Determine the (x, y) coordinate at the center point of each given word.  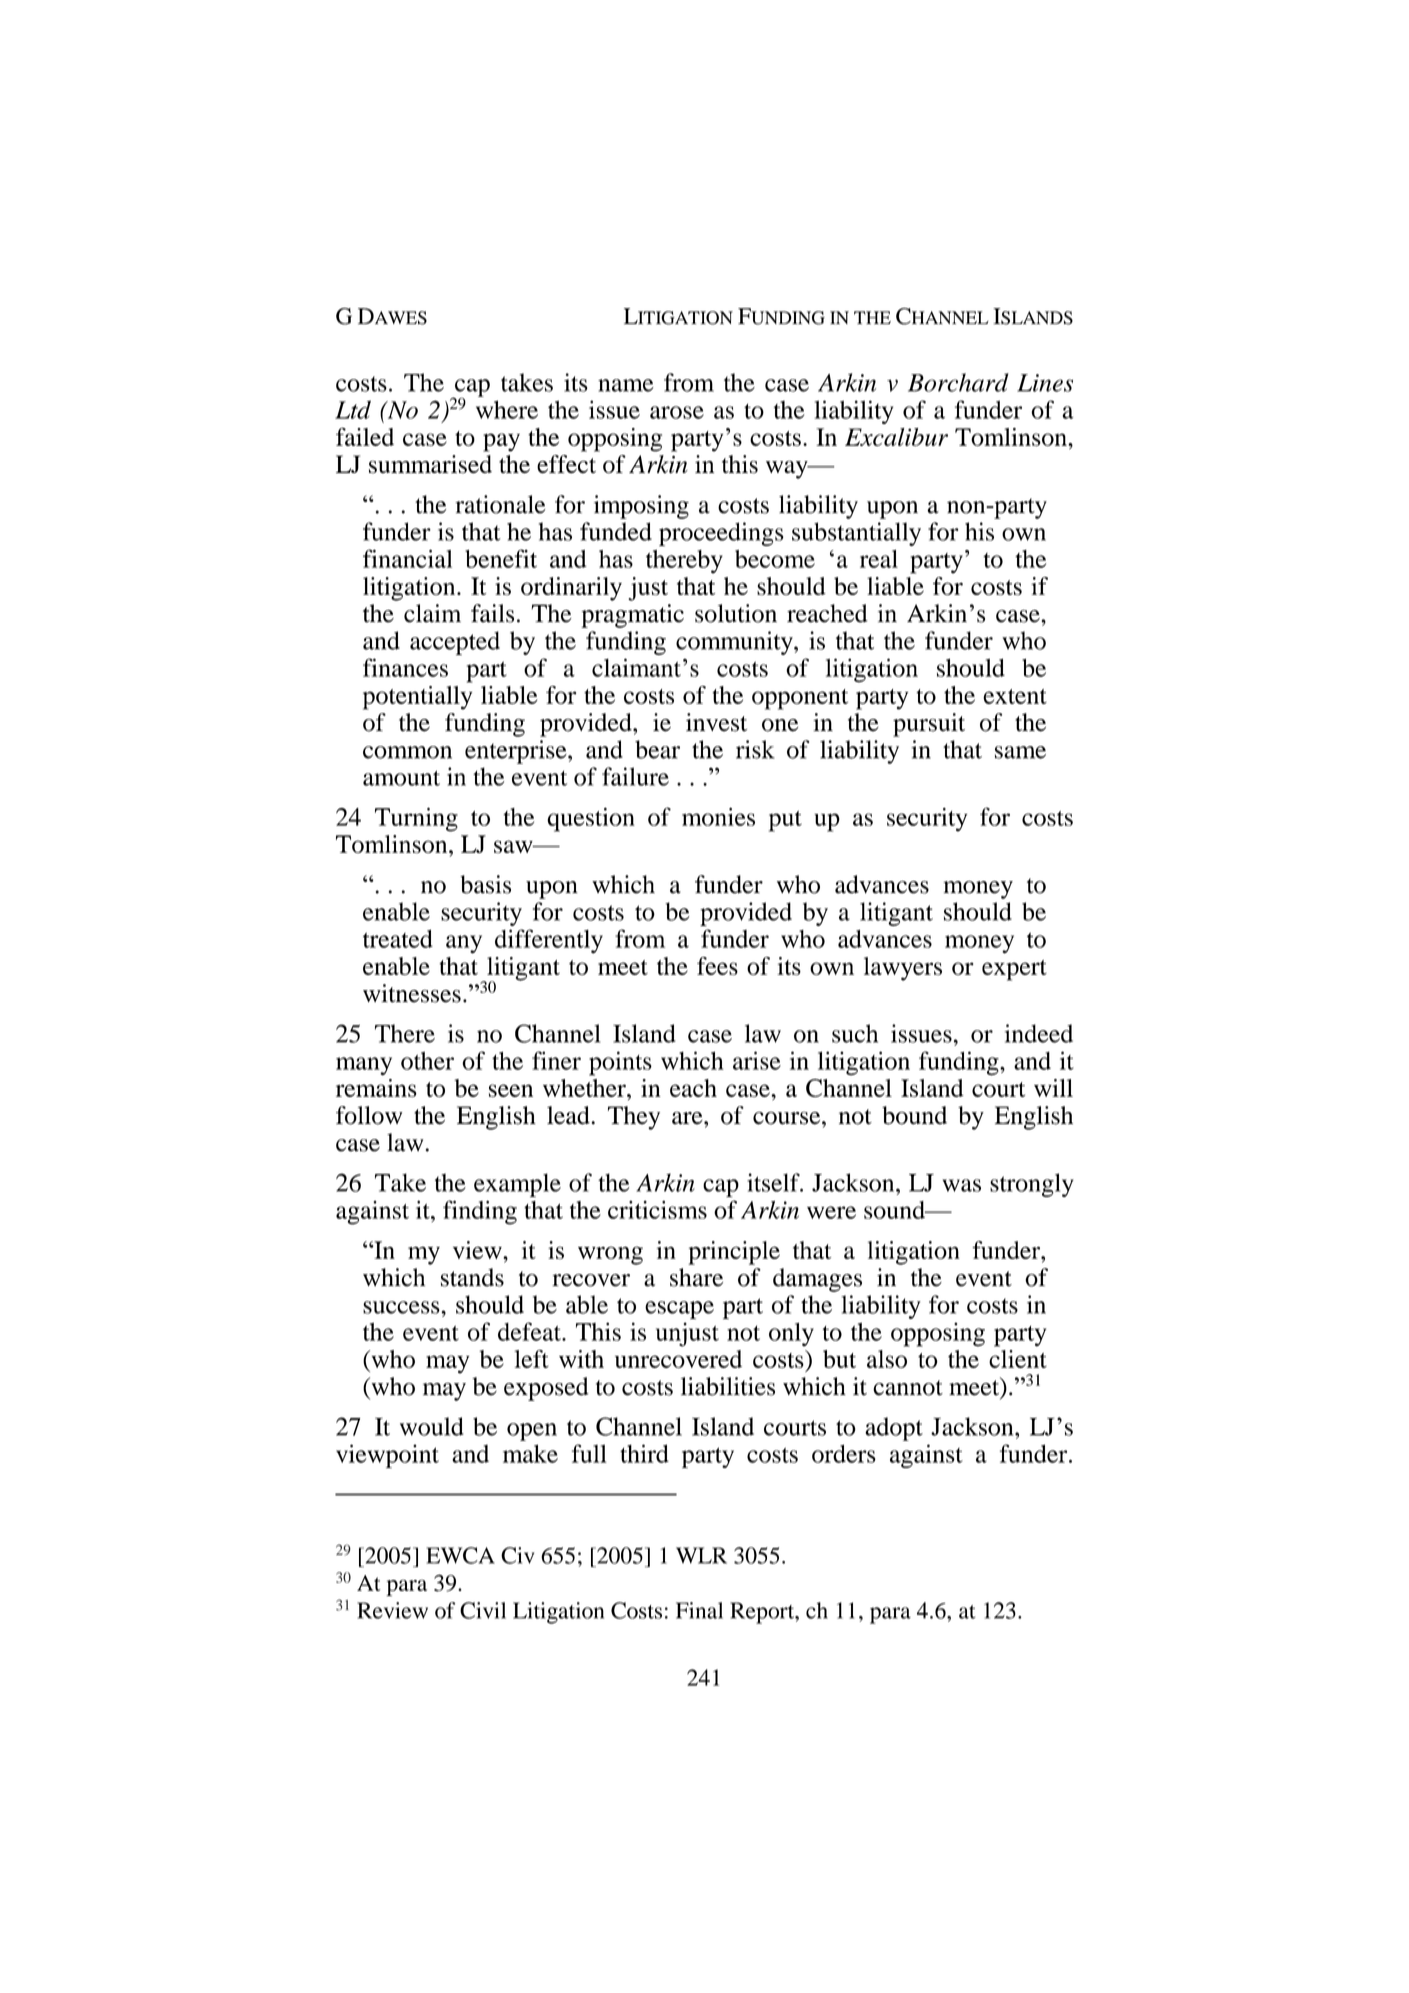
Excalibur (896, 437)
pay (501, 442)
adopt (894, 1429)
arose (677, 412)
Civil (483, 1610)
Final (699, 1610)
